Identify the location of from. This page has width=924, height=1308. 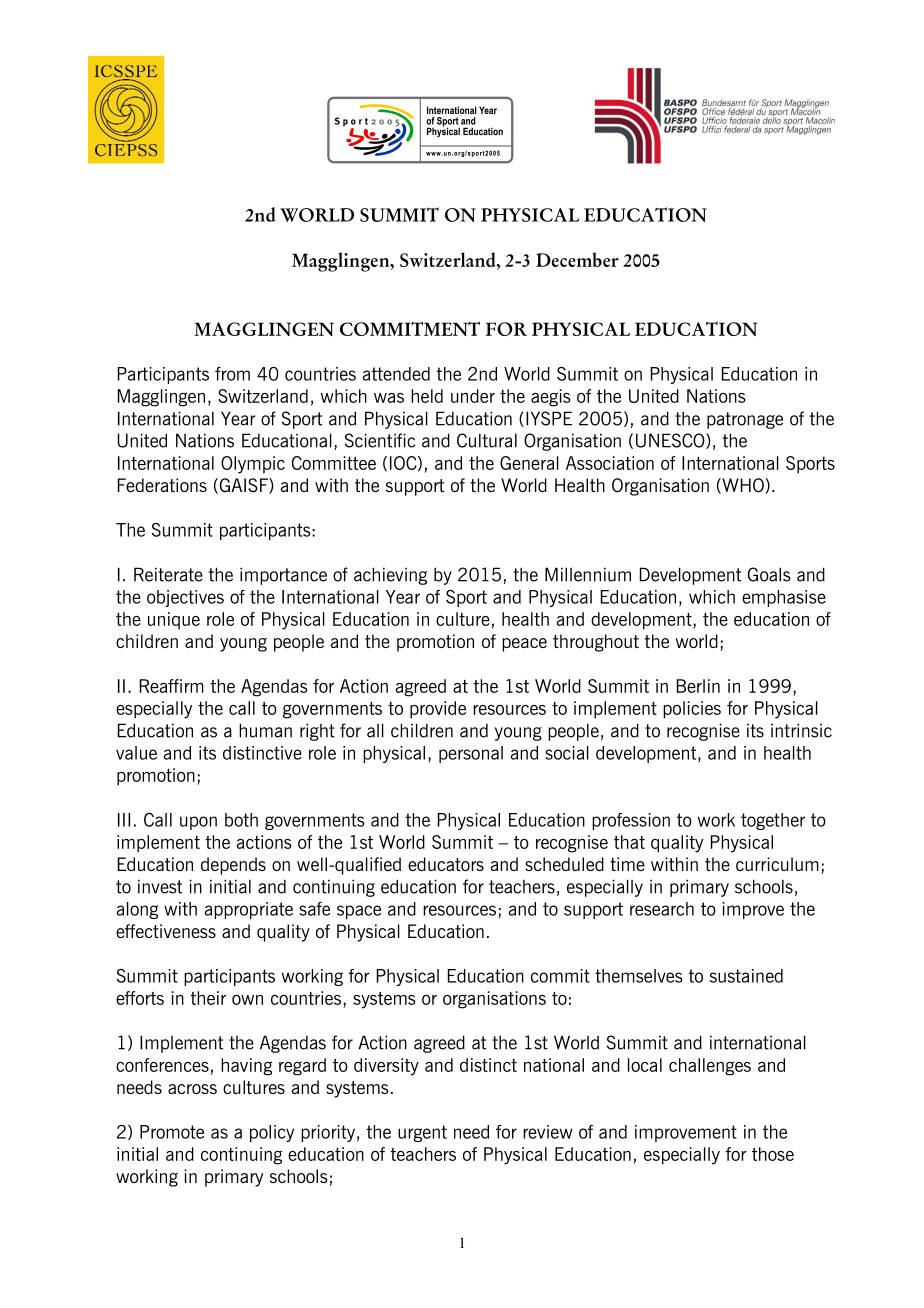
(232, 374).
